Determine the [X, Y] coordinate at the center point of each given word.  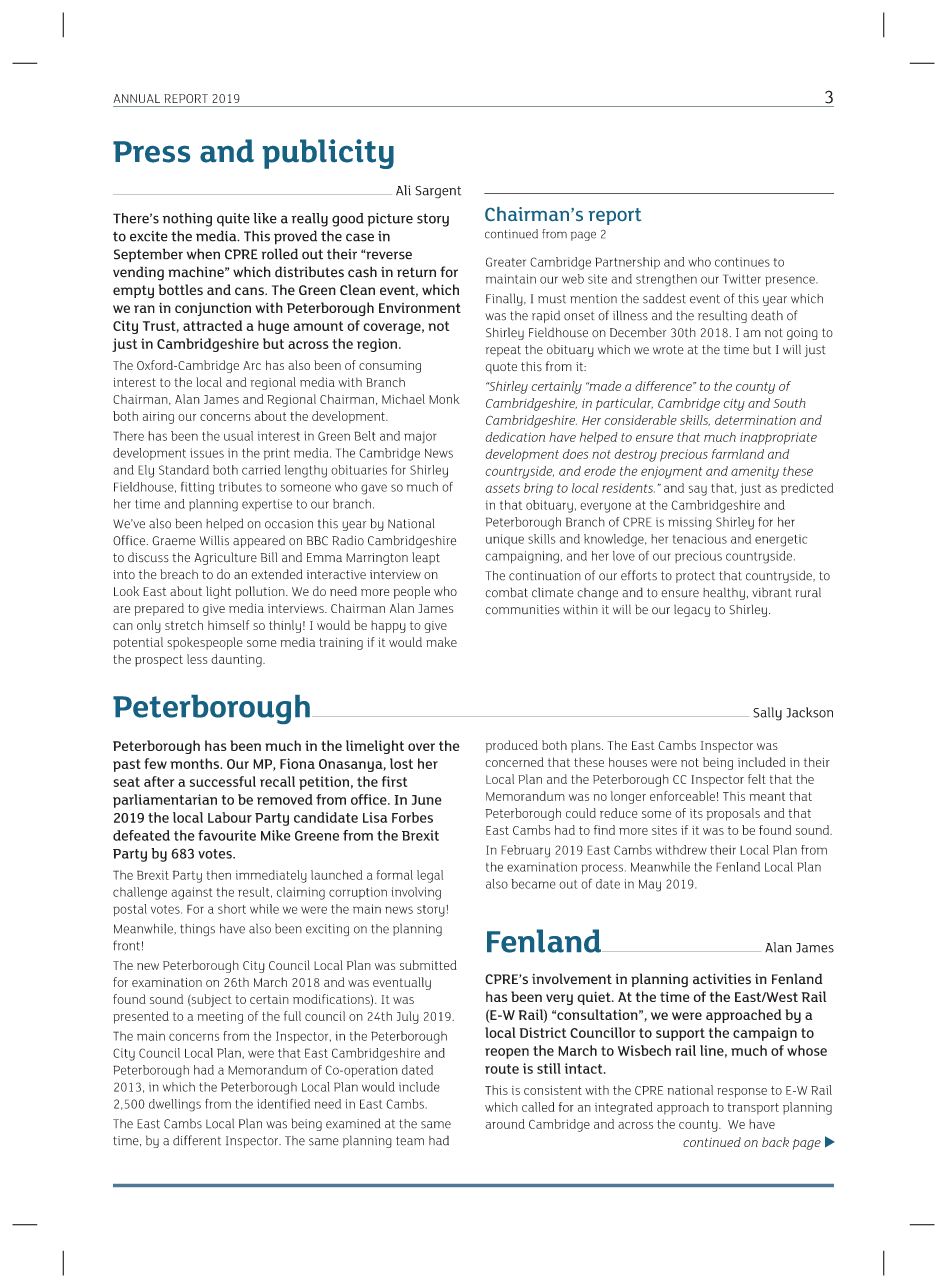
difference [664, 386]
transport [753, 1109]
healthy [724, 593]
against [192, 893]
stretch [184, 625]
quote [501, 368]
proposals [733, 814]
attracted [212, 325]
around [505, 1124]
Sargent [438, 192]
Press [151, 152]
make [441, 642]
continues [742, 262]
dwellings [175, 1105]
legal [430, 876]
